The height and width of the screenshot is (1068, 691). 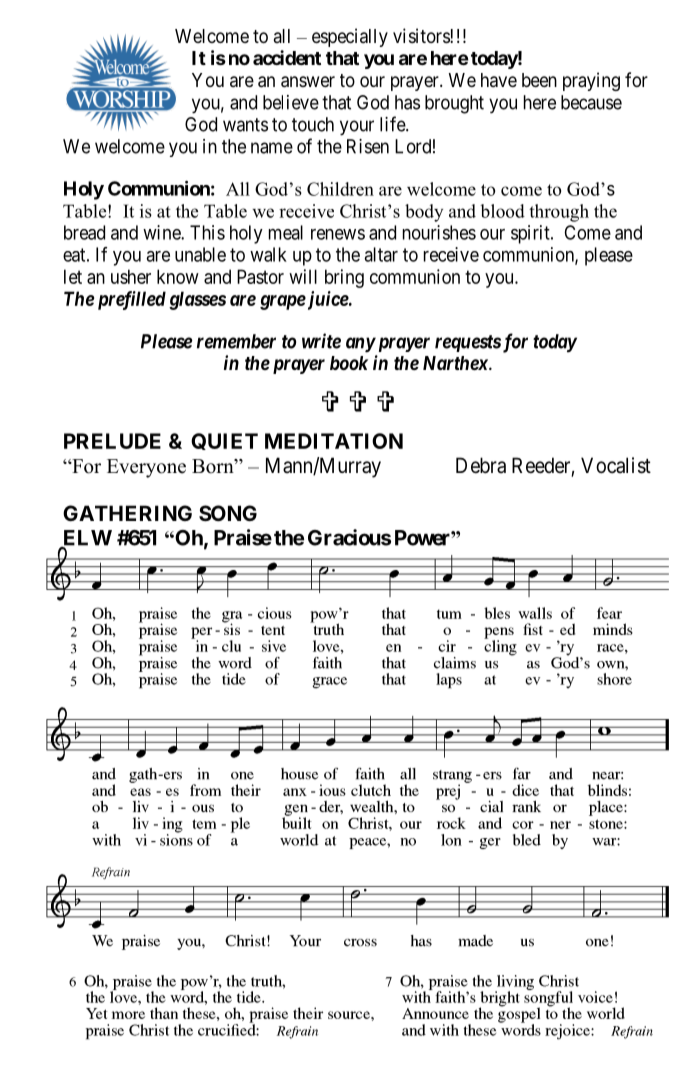 I want to click on book, so click(x=349, y=363).
